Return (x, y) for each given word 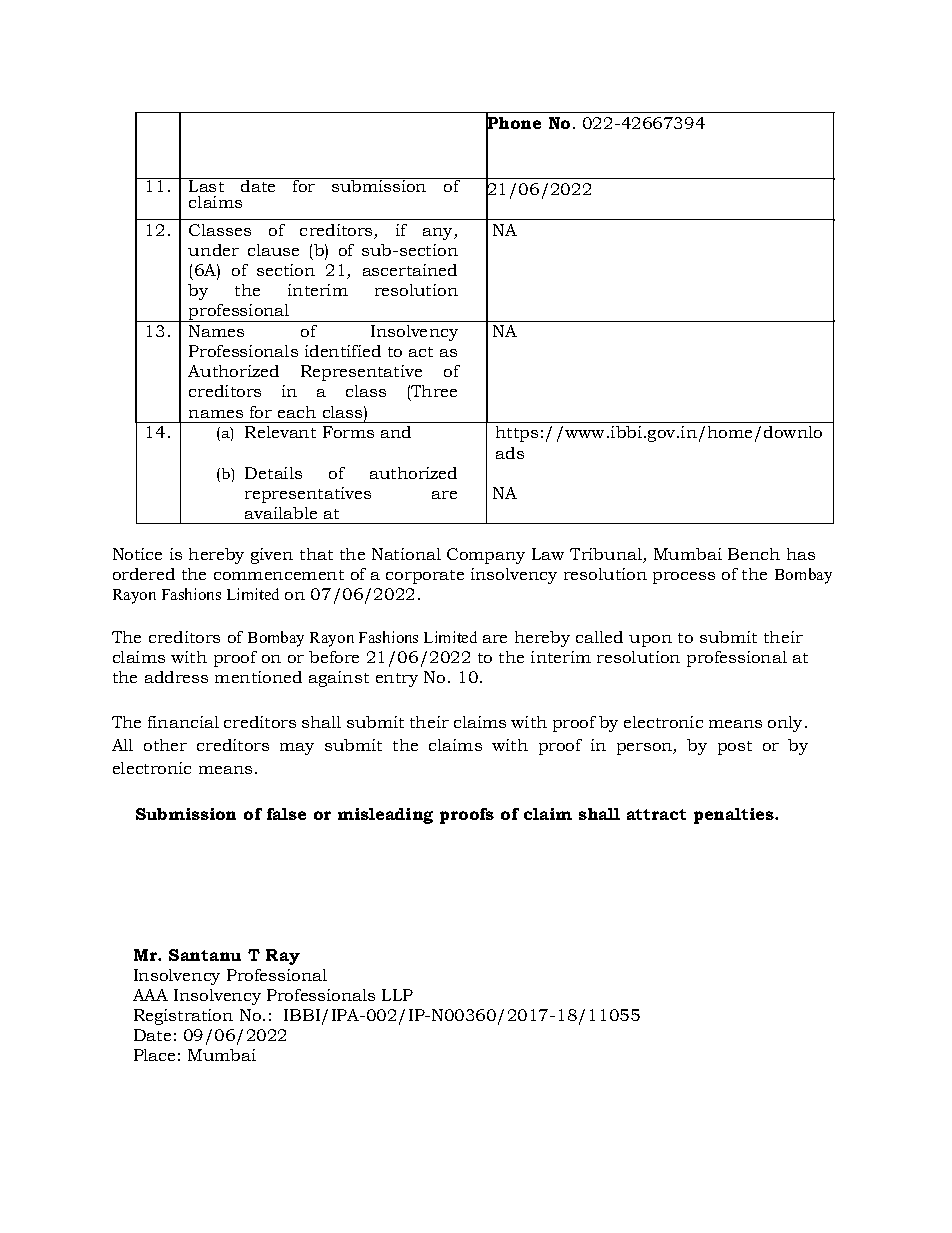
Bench (754, 554)
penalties (735, 816)
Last (207, 185)
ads (510, 453)
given (272, 556)
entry (397, 680)
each (297, 412)
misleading (385, 816)
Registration (183, 1017)
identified (343, 351)
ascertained (410, 270)
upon (650, 641)
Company (486, 556)
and (396, 432)
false (286, 814)
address (176, 677)
